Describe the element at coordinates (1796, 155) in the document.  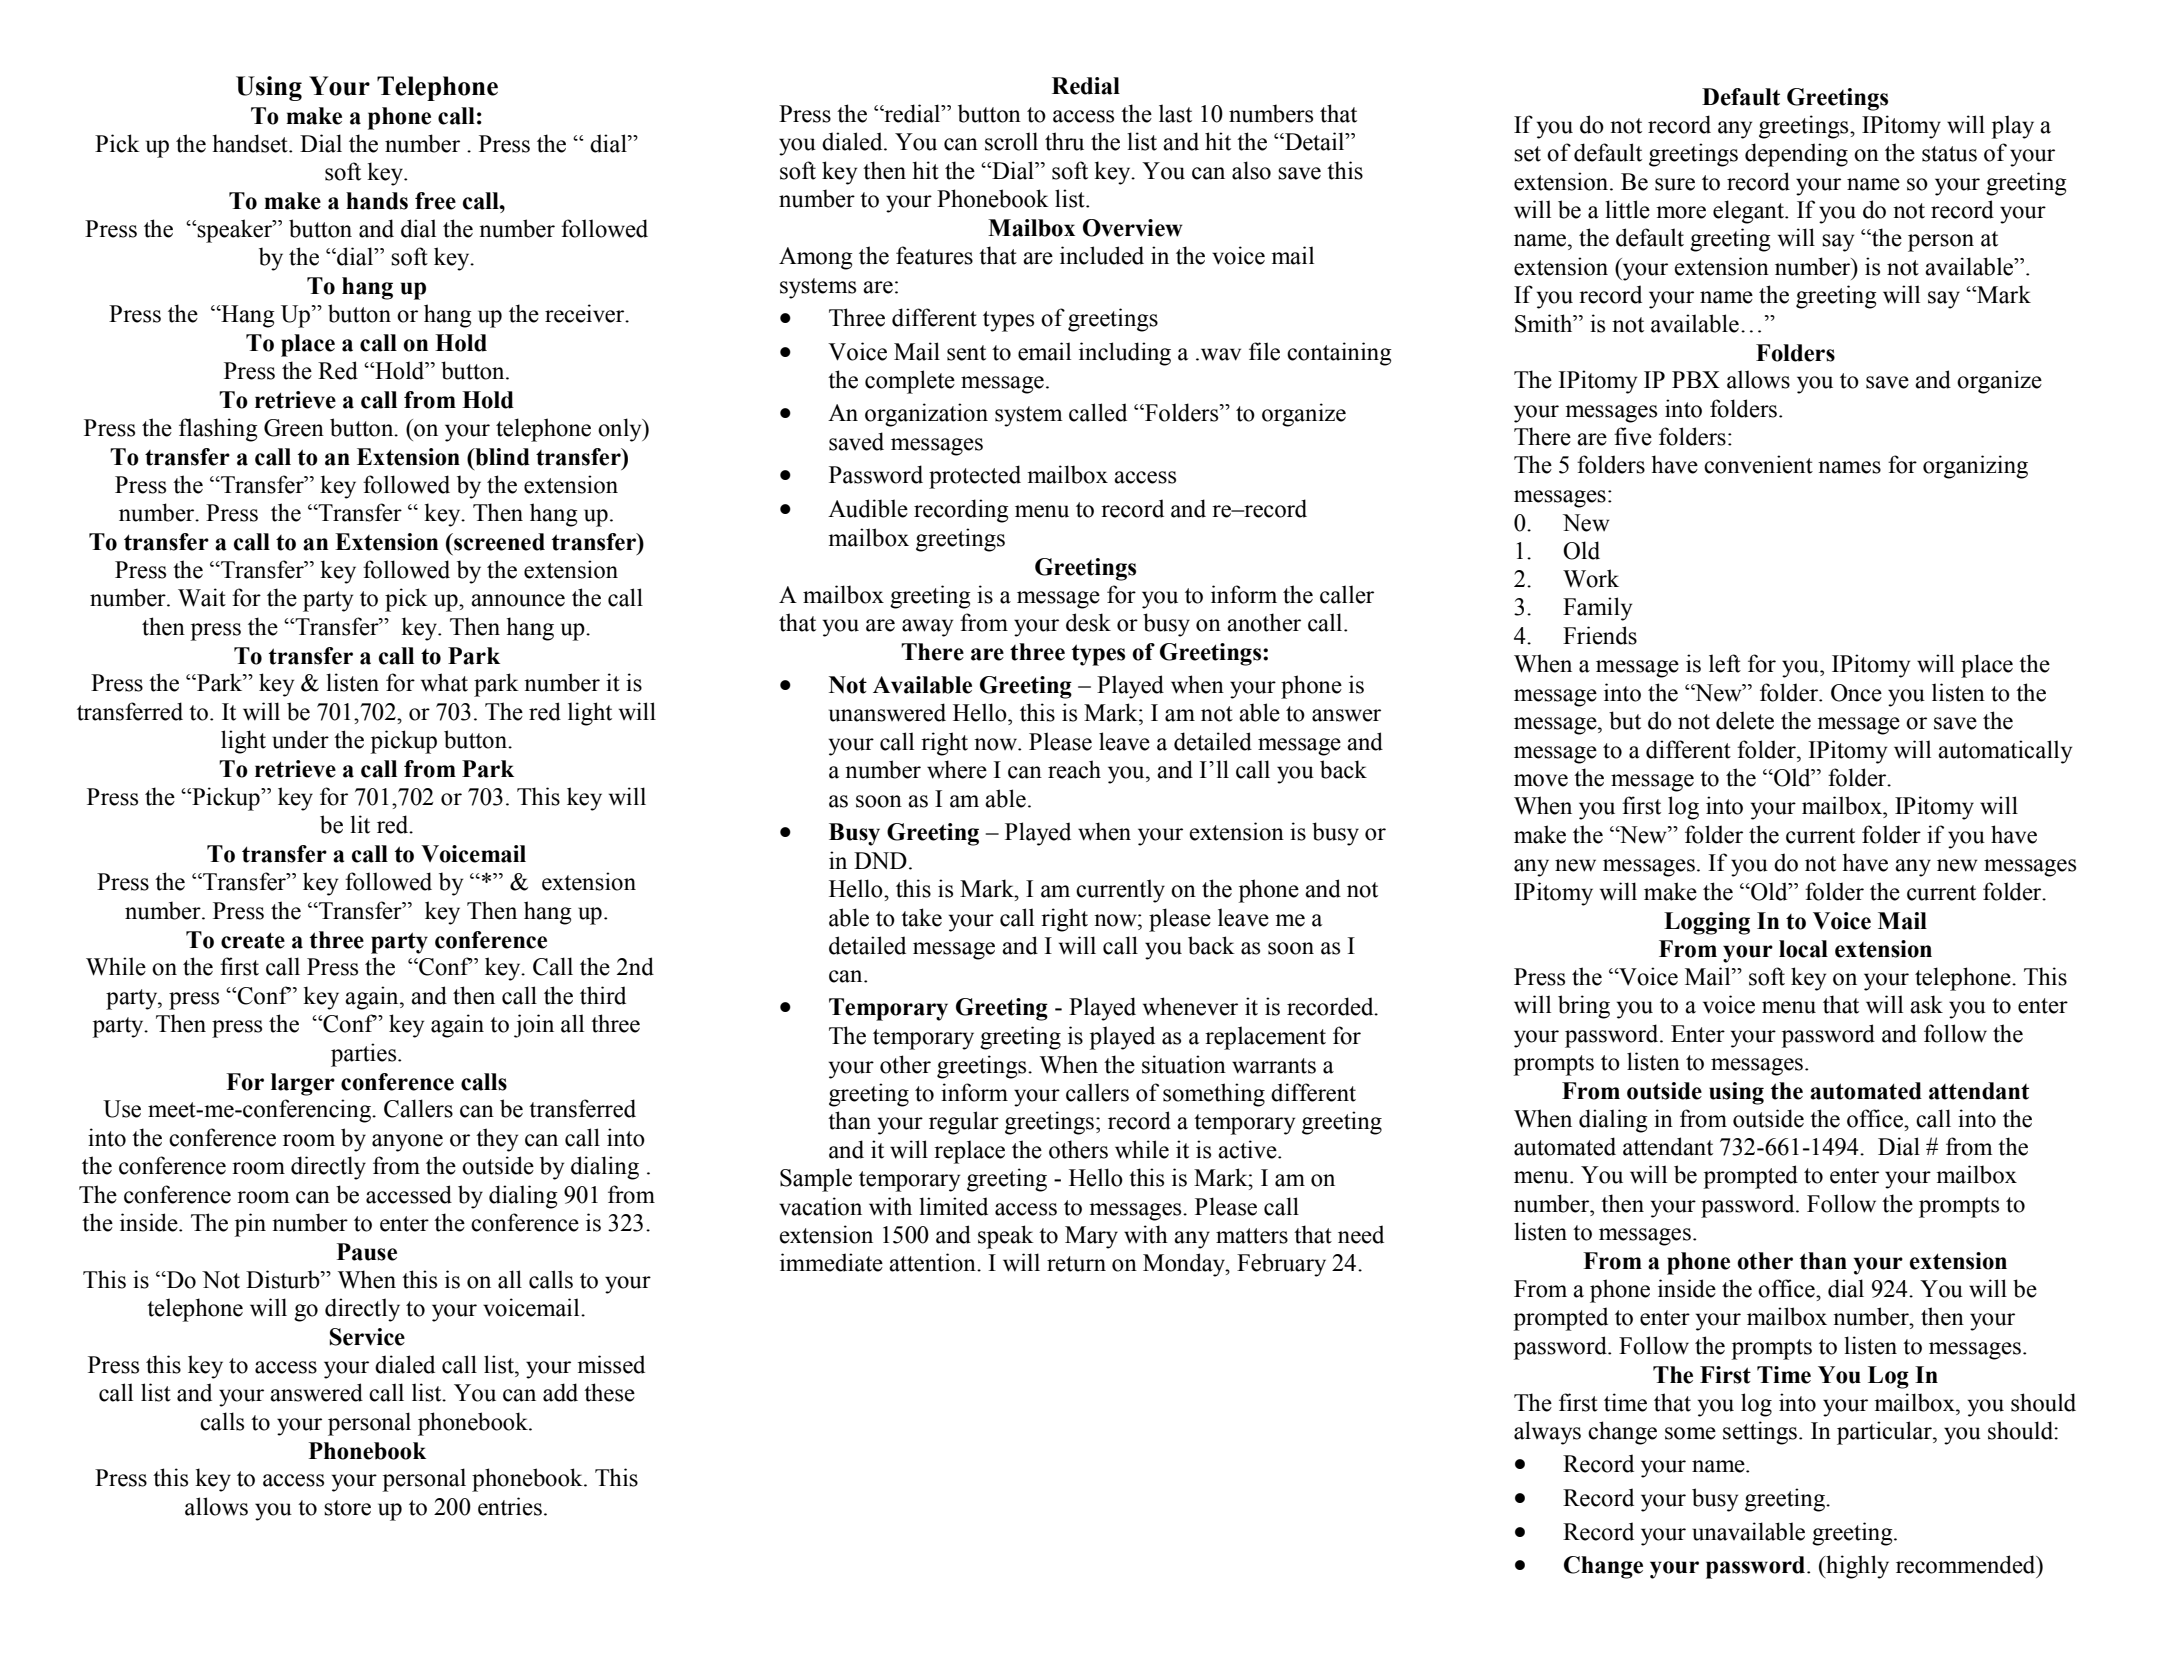
I see `depending` at that location.
